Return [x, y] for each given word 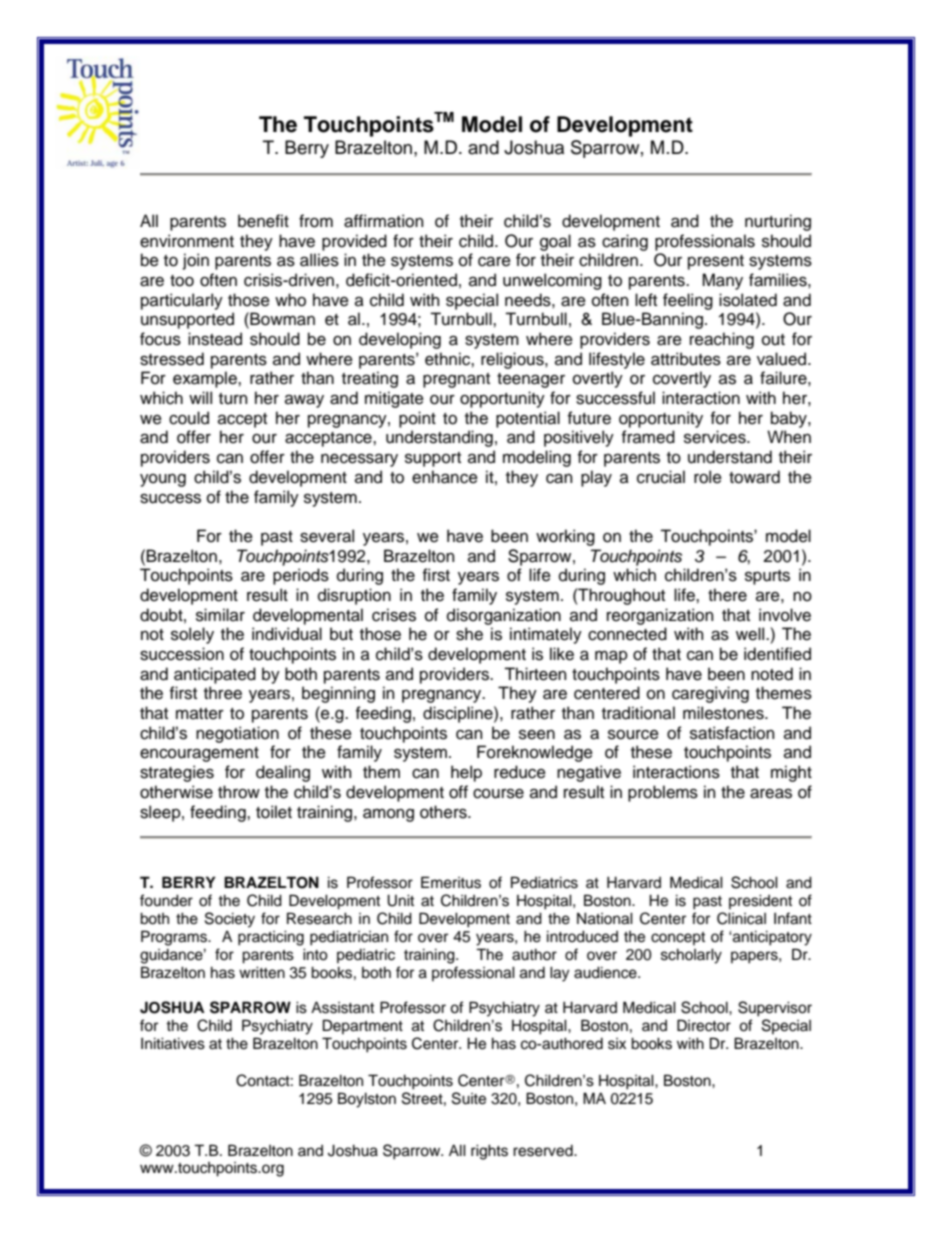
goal [555, 242]
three [223, 693]
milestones [724, 713]
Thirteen [535, 674]
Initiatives [173, 1043]
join [196, 261]
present [716, 262]
